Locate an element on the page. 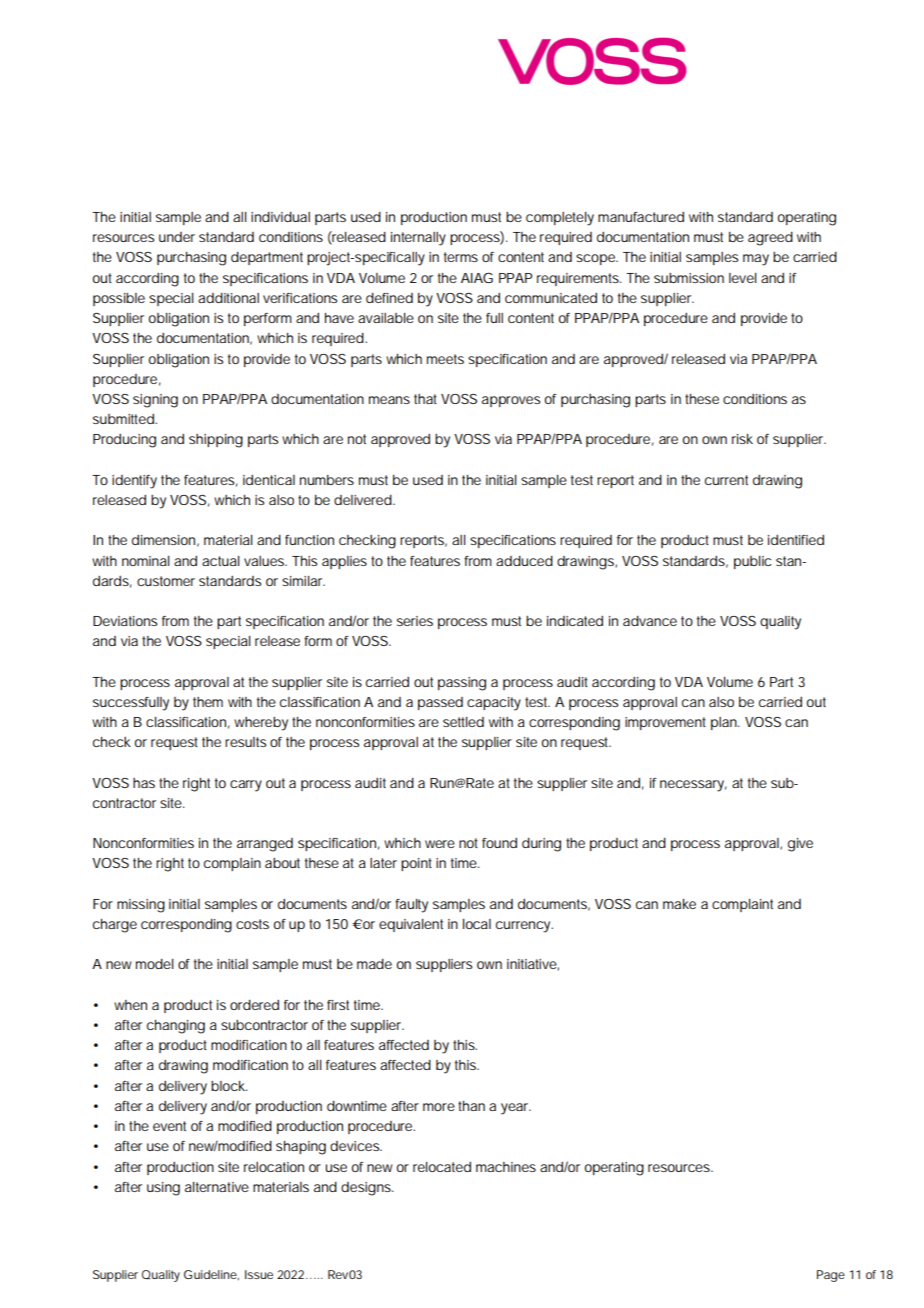 The image size is (924, 1308). changing is located at coordinates (176, 1027).
